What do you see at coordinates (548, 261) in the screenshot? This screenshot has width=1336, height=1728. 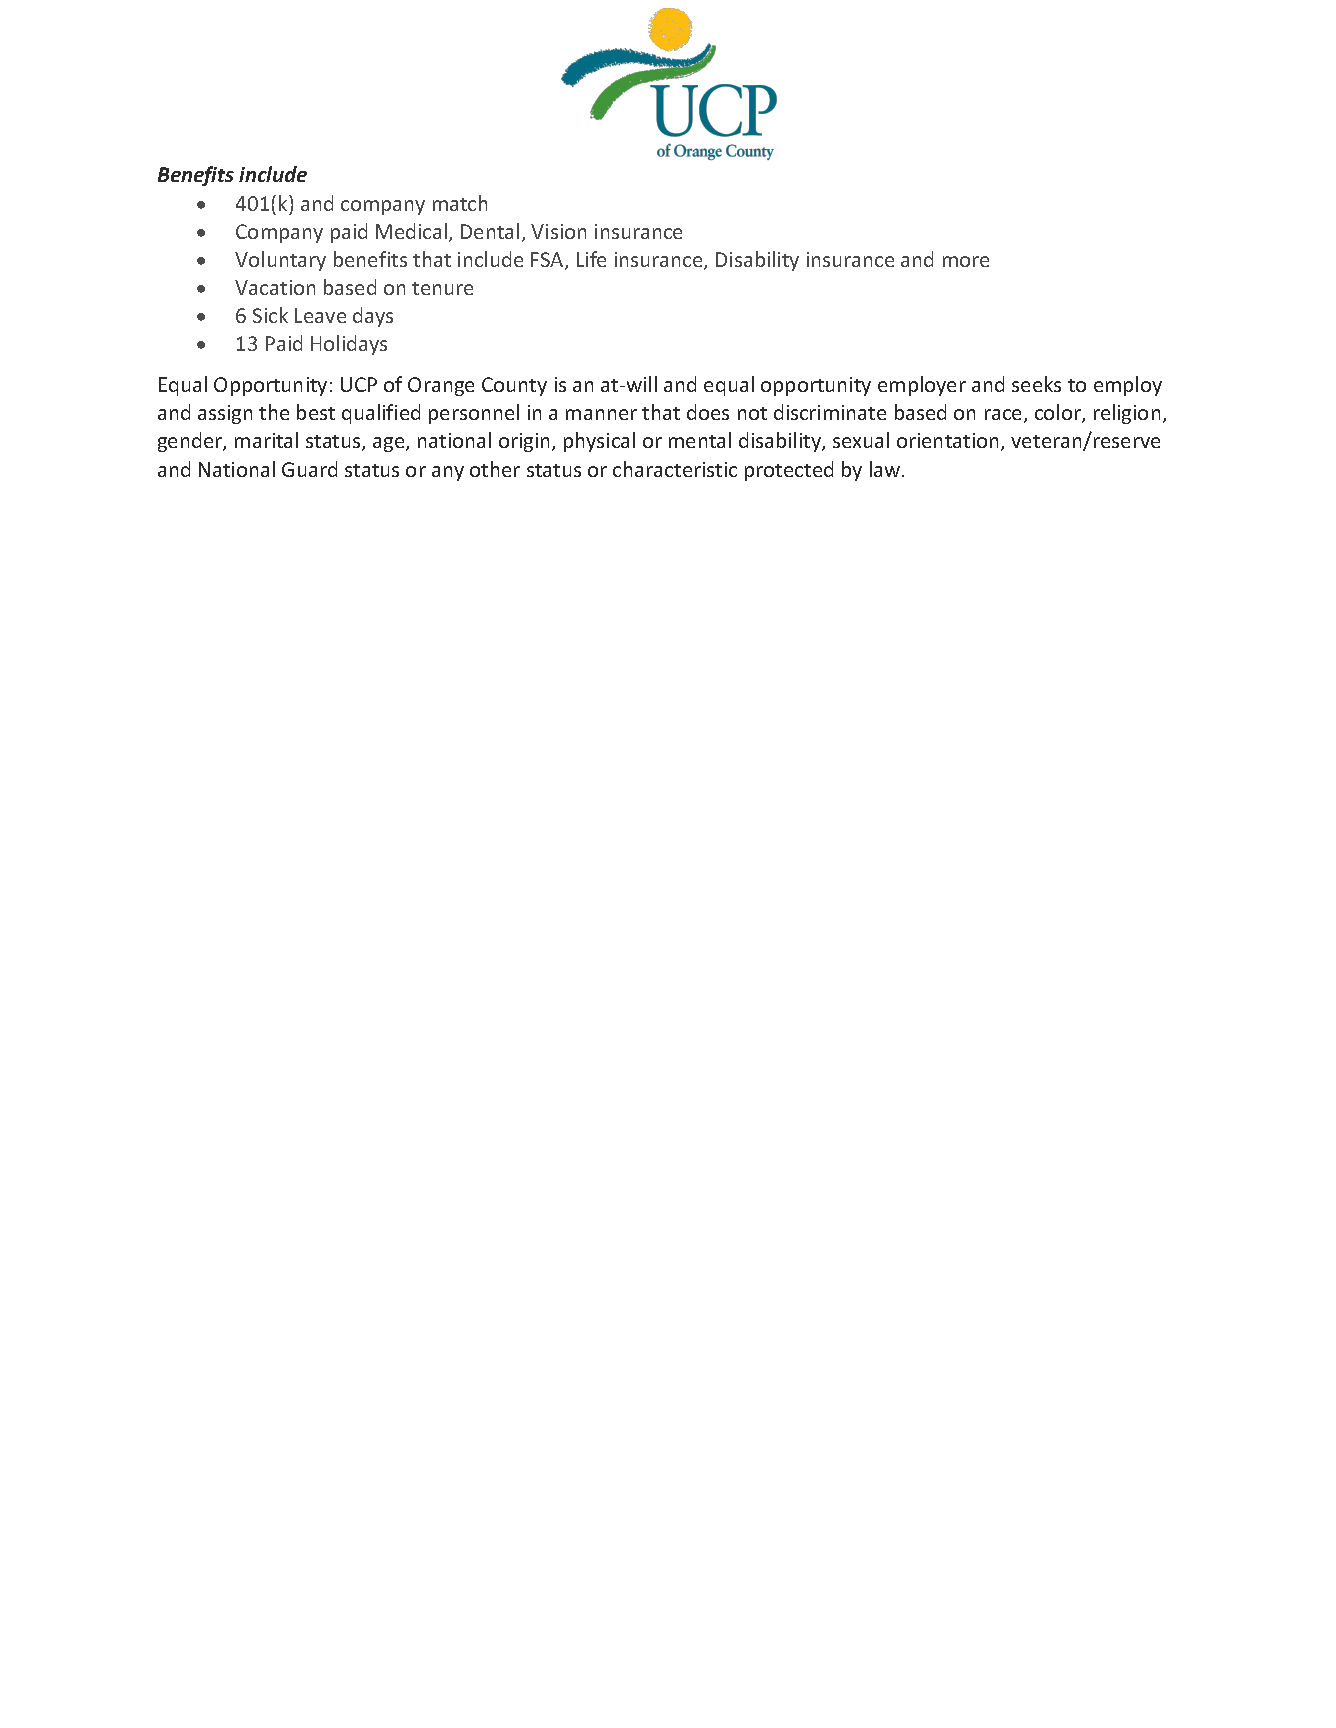 I see `FSA` at bounding box center [548, 261].
